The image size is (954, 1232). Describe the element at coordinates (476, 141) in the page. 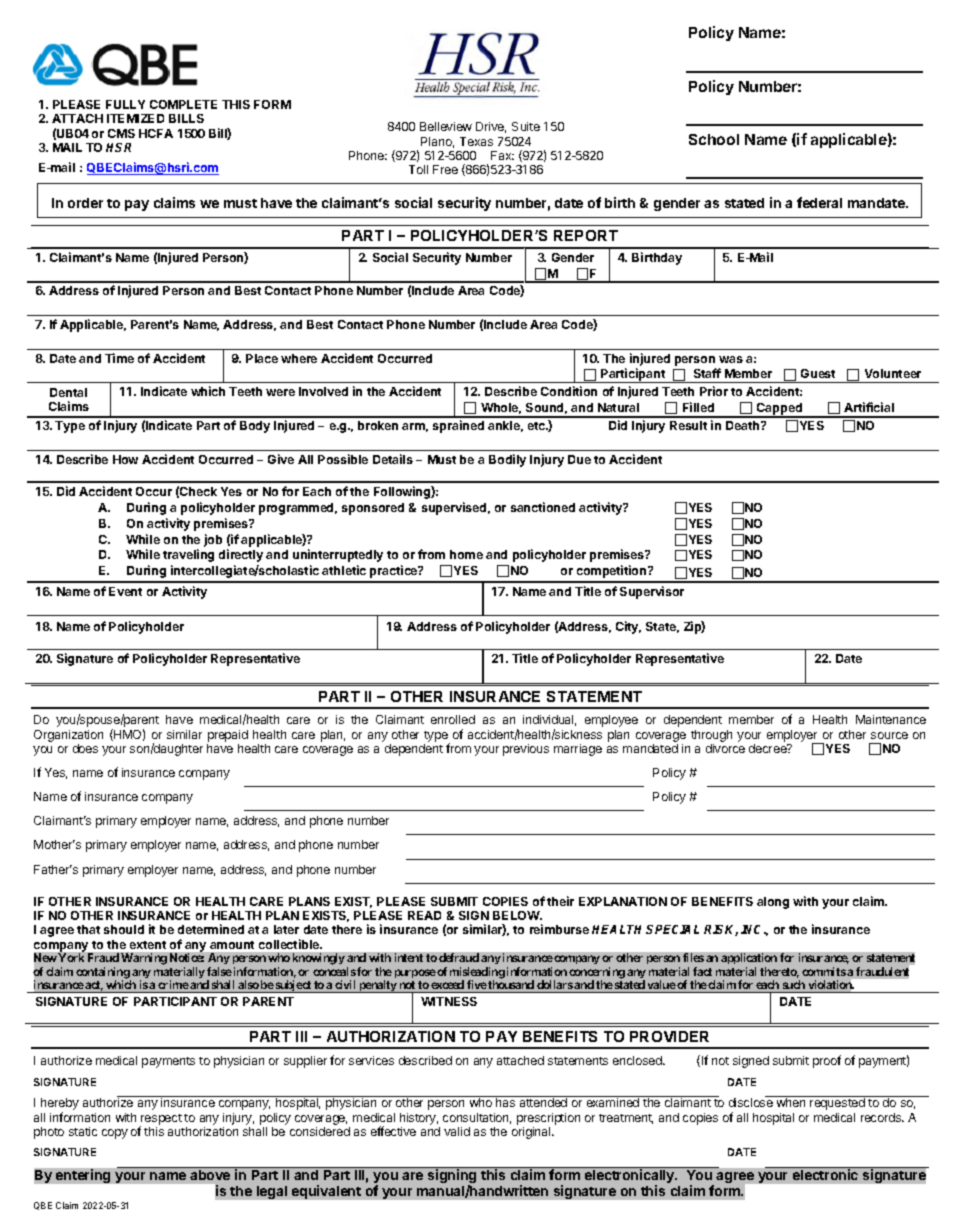

I see `Texas` at that location.
